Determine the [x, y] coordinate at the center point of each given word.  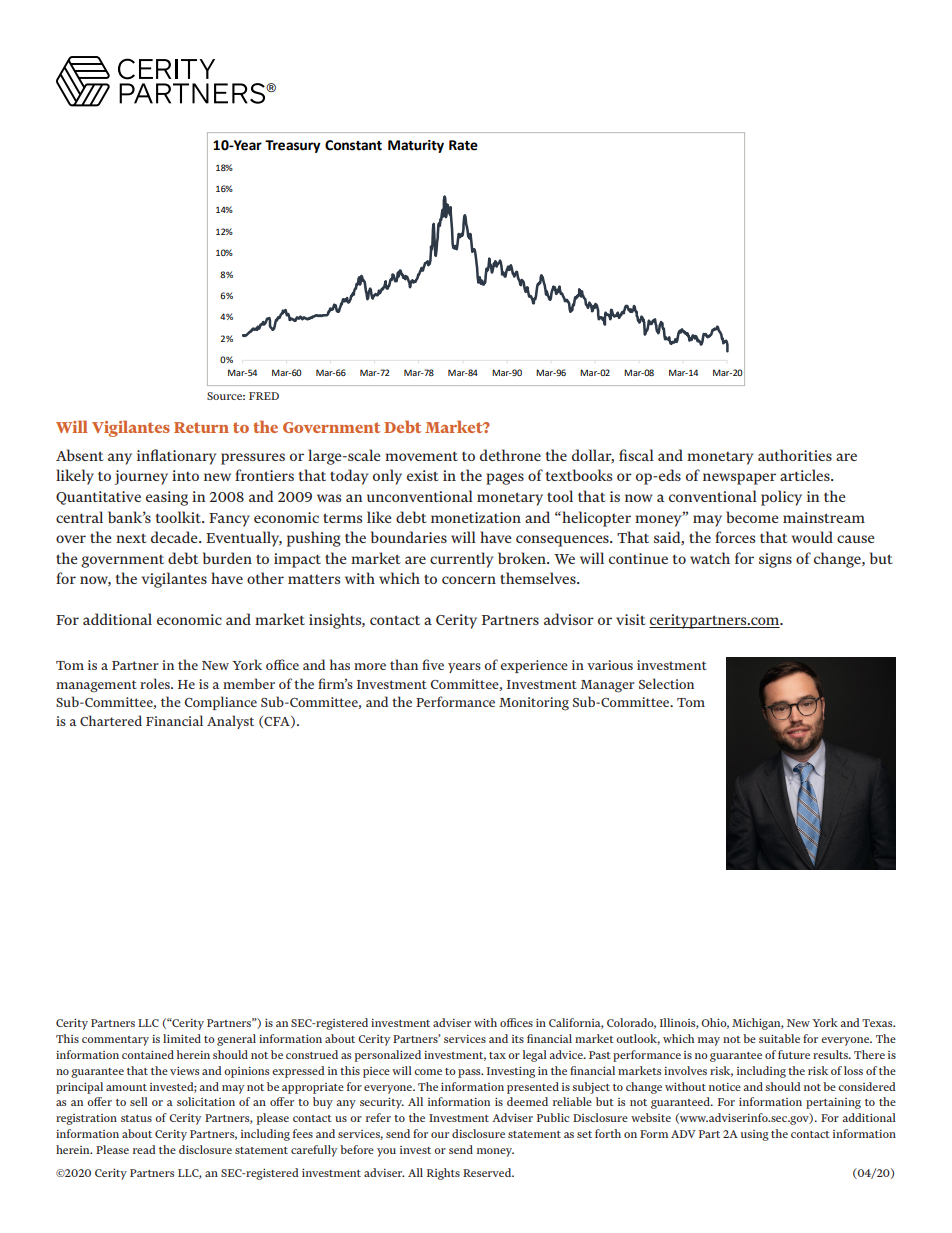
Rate [463, 145]
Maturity [416, 146]
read [144, 1149]
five [433, 664]
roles [156, 683]
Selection [666, 683]
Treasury [293, 146]
